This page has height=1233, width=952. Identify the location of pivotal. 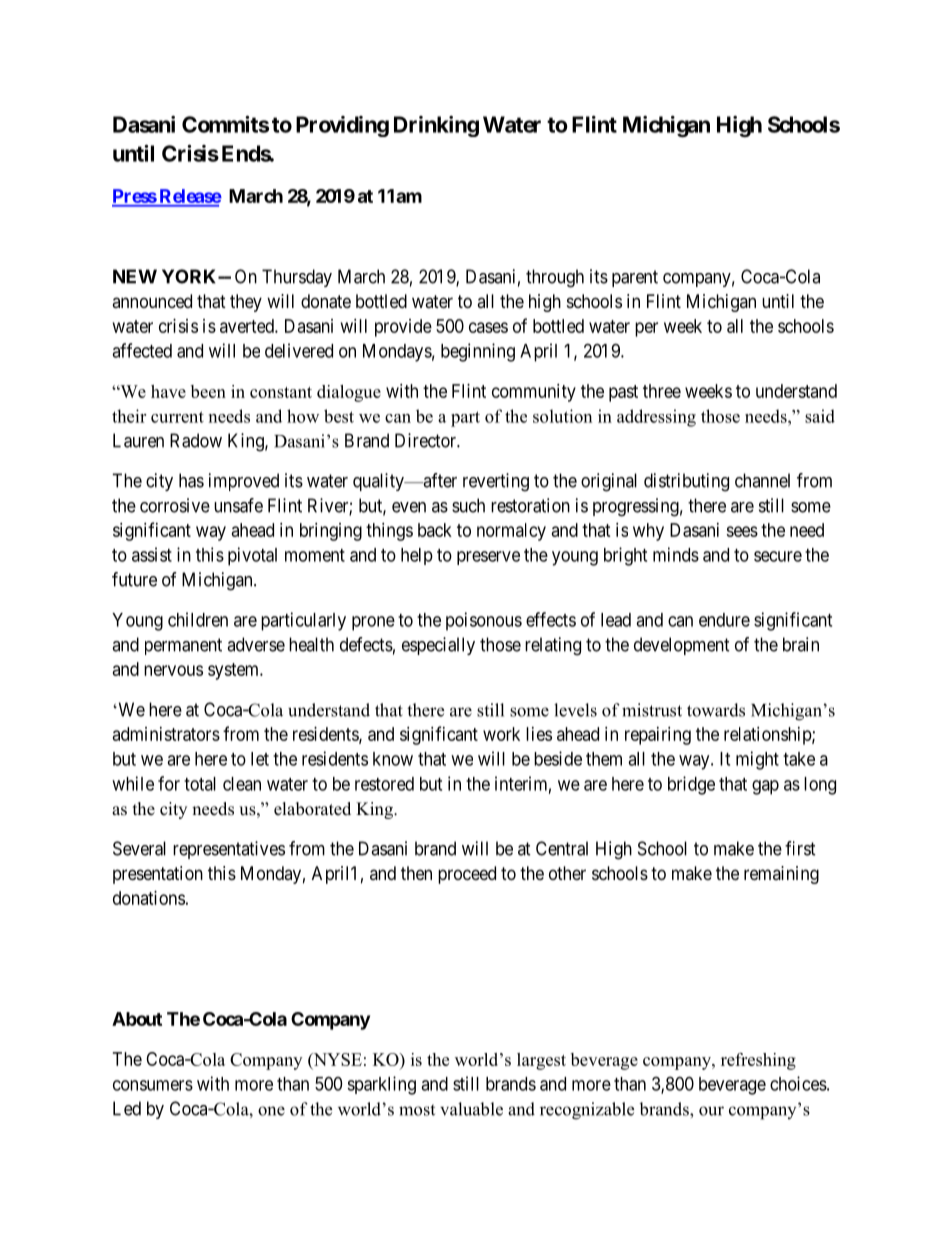
(252, 556).
